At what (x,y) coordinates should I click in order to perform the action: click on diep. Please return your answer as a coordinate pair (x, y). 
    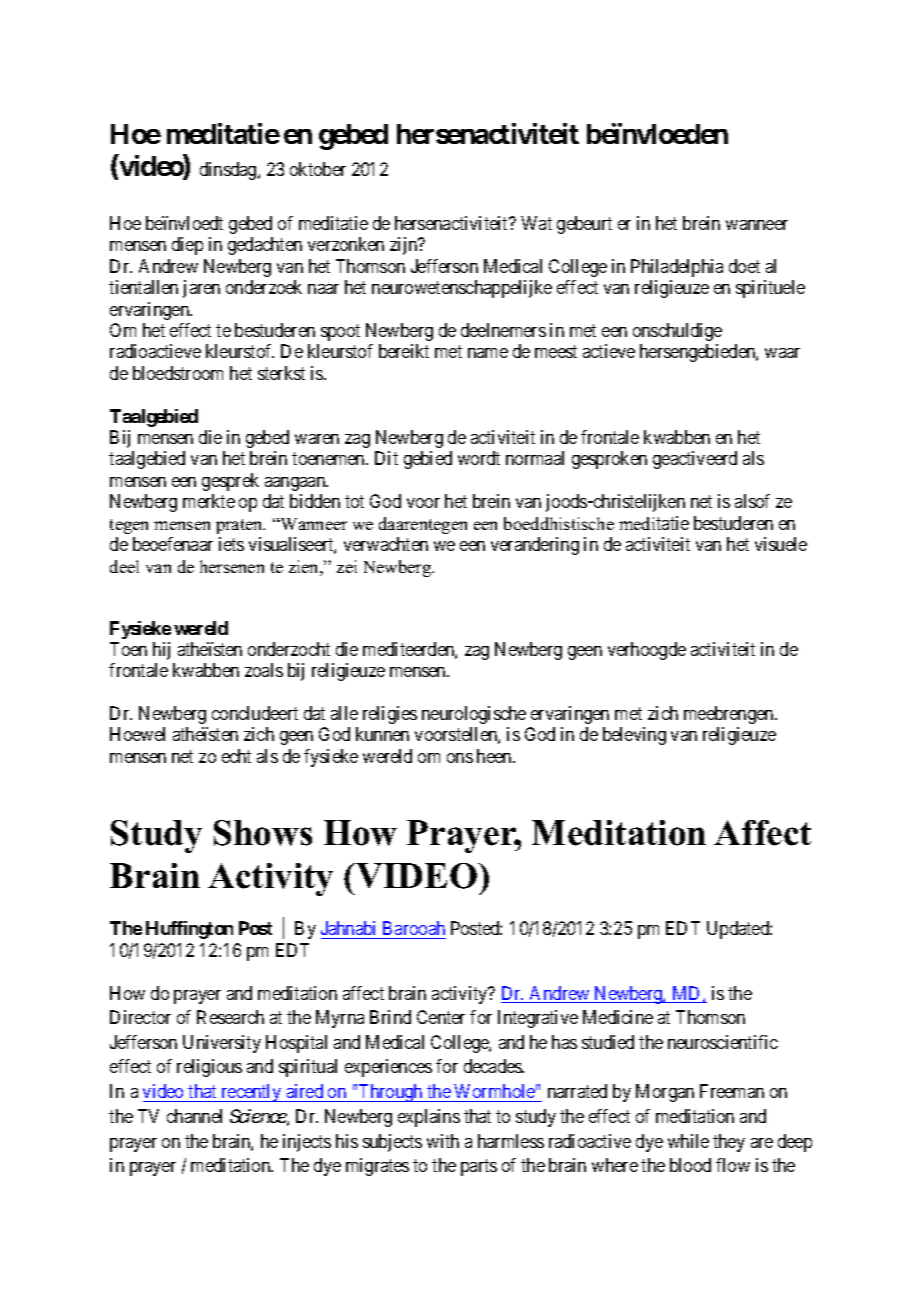
    Looking at the image, I should click on (187, 246).
